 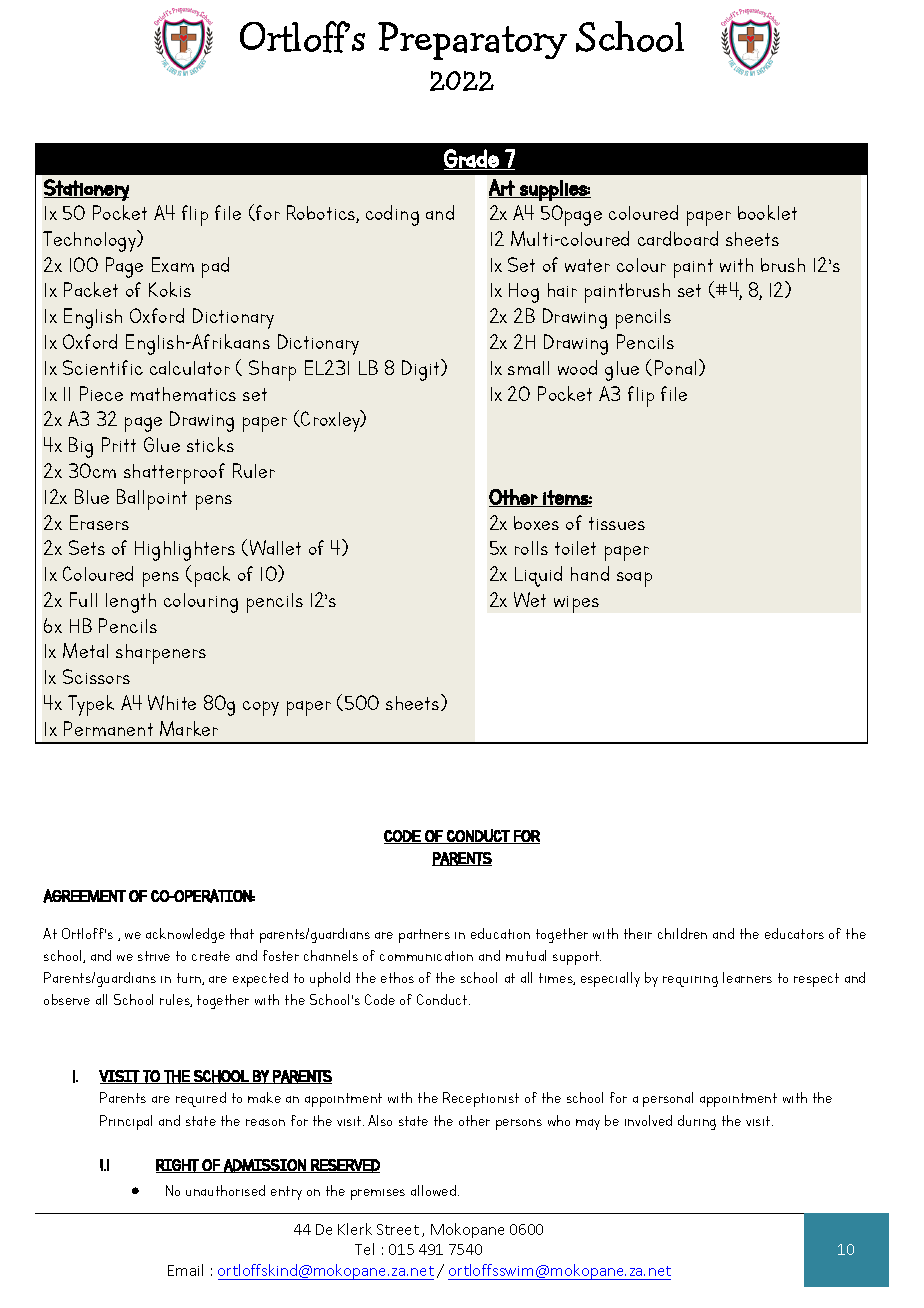 I want to click on boxes, so click(x=536, y=523).
